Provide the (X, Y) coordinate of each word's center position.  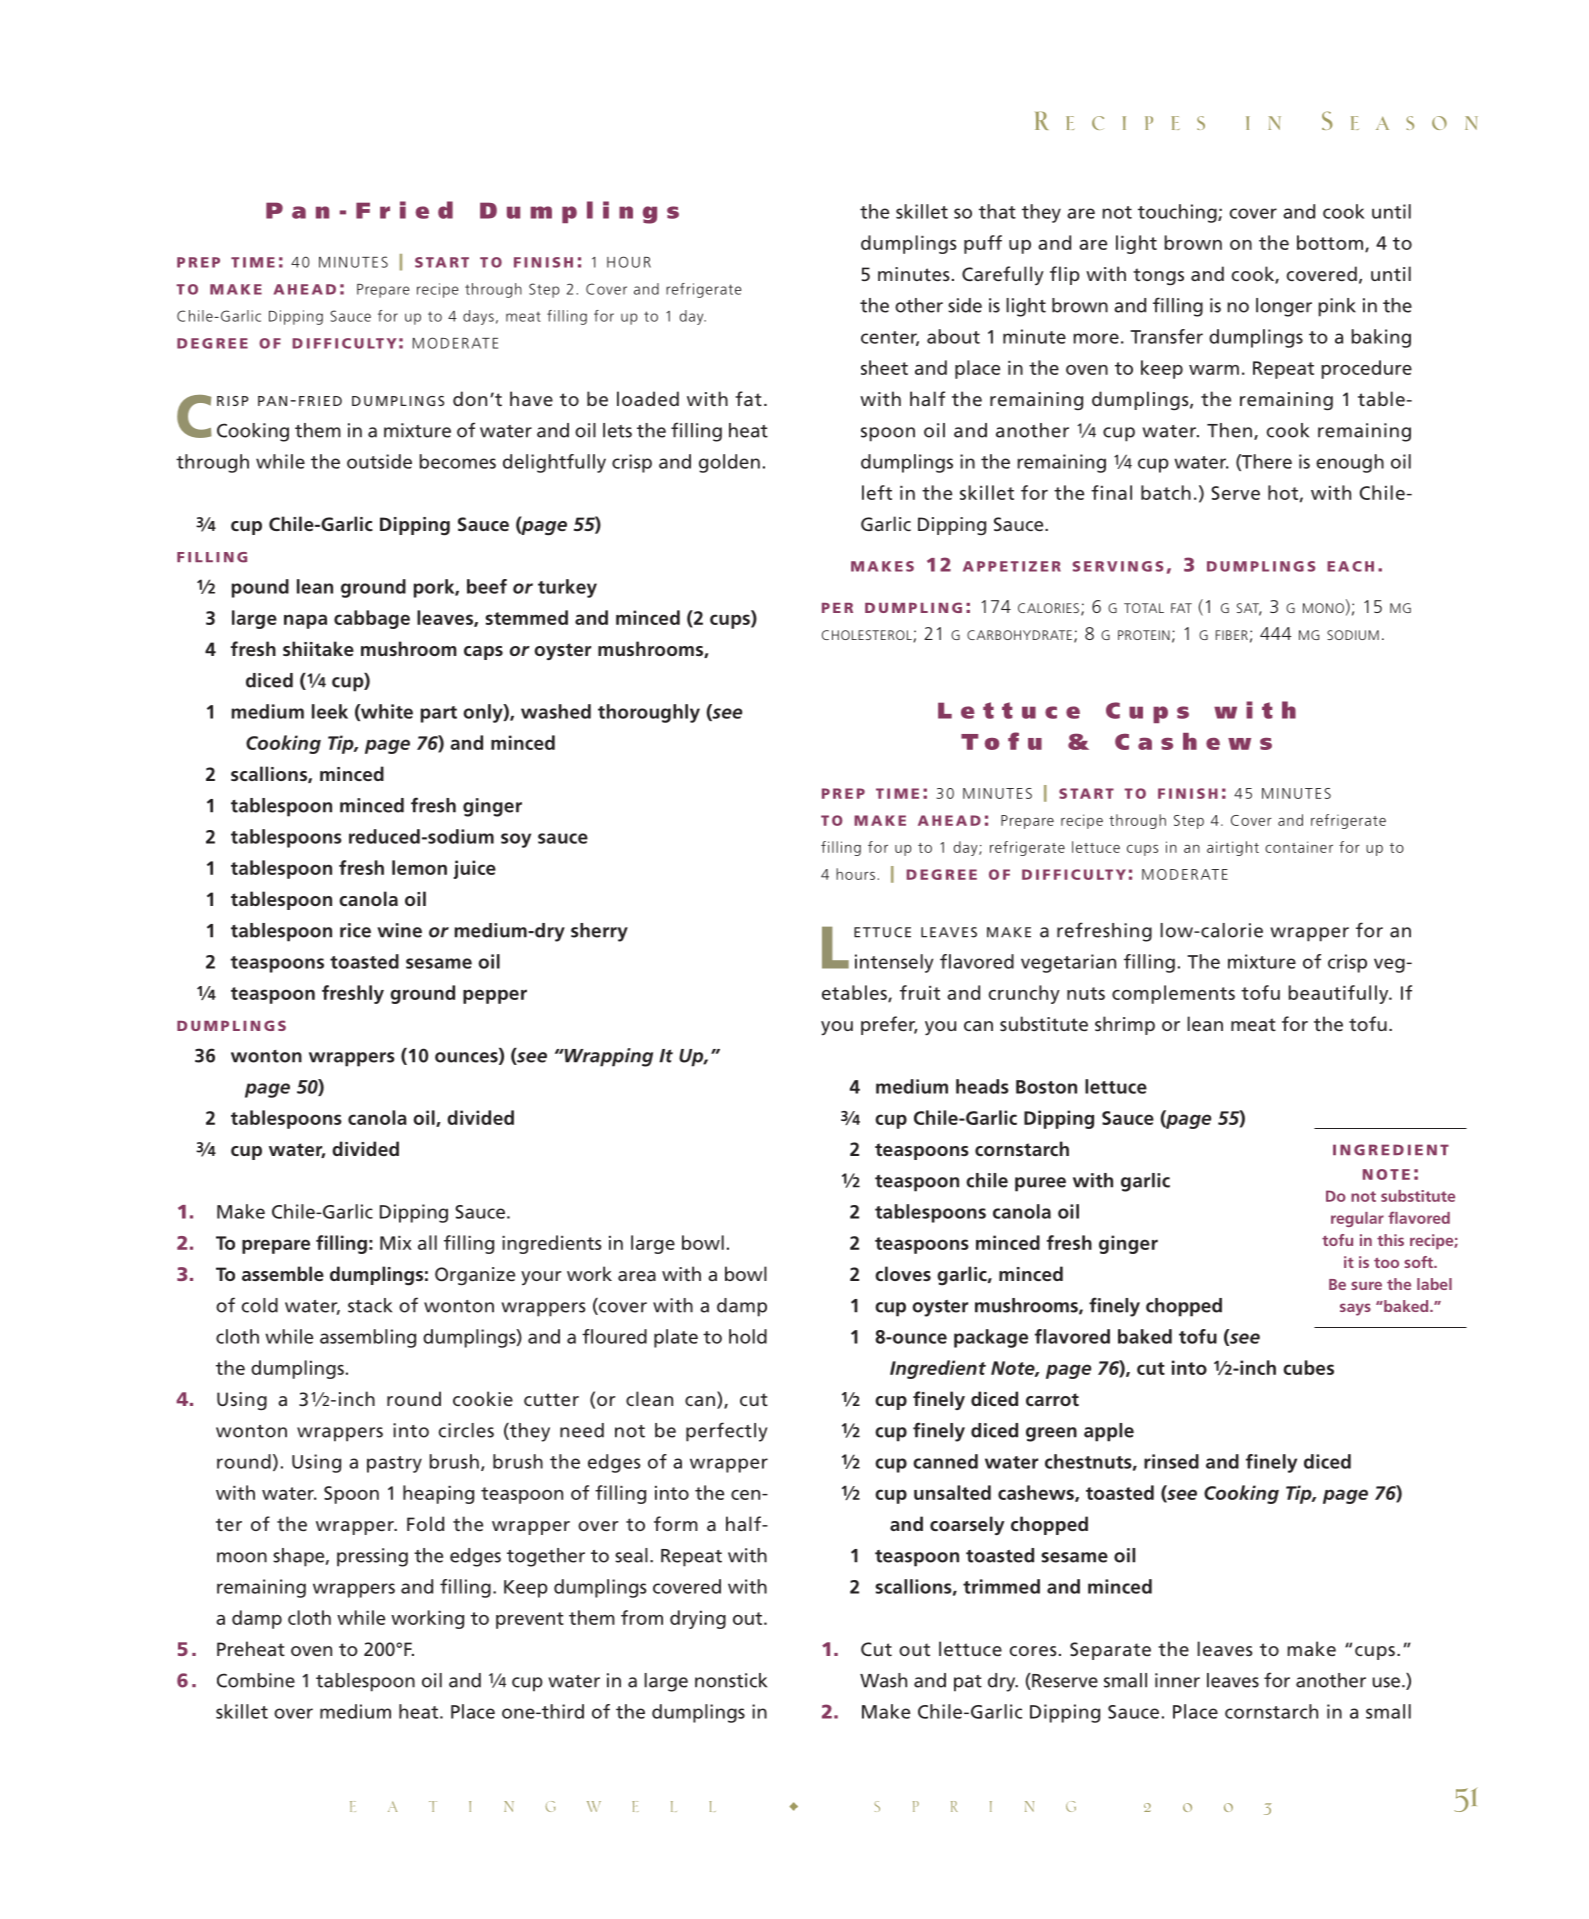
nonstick (731, 1680)
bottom (1331, 243)
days (478, 317)
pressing (372, 1557)
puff (983, 244)
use (1388, 1682)
